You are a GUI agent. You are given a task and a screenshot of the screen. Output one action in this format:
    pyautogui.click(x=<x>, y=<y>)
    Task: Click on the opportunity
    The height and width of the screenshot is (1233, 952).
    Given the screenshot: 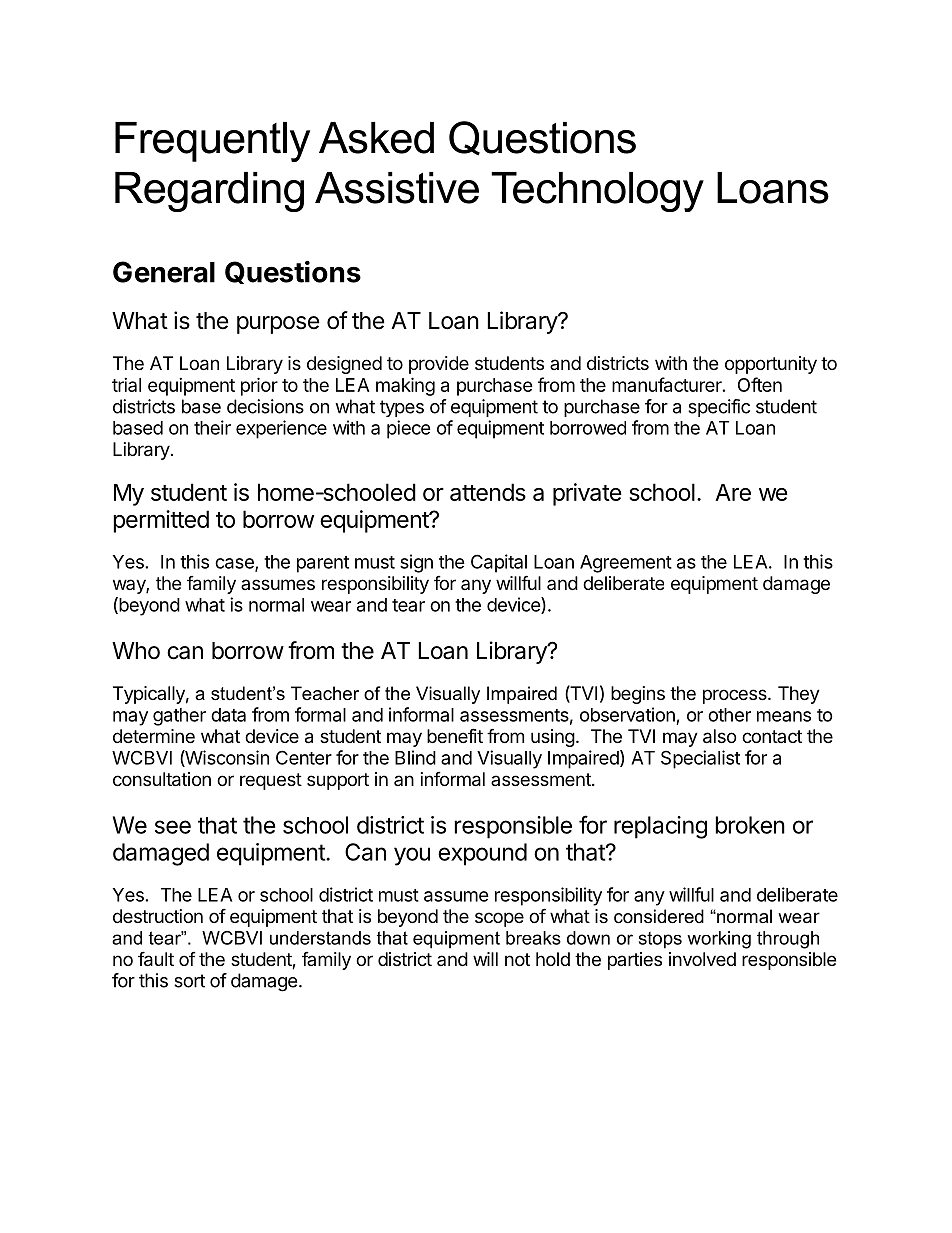 What is the action you would take?
    pyautogui.click(x=771, y=365)
